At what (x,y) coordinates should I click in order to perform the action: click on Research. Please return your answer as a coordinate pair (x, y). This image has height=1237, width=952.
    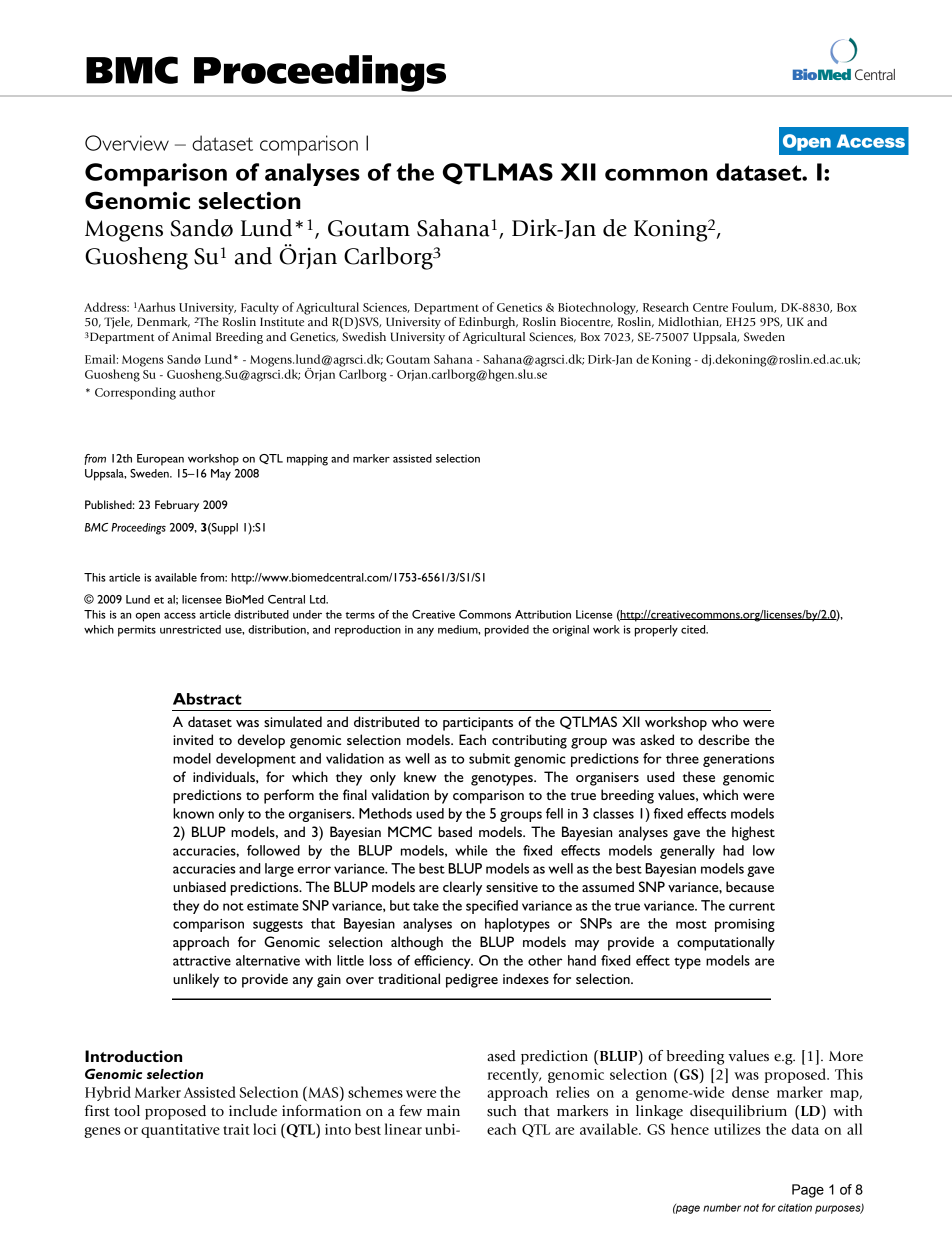
    Looking at the image, I should click on (666, 307).
